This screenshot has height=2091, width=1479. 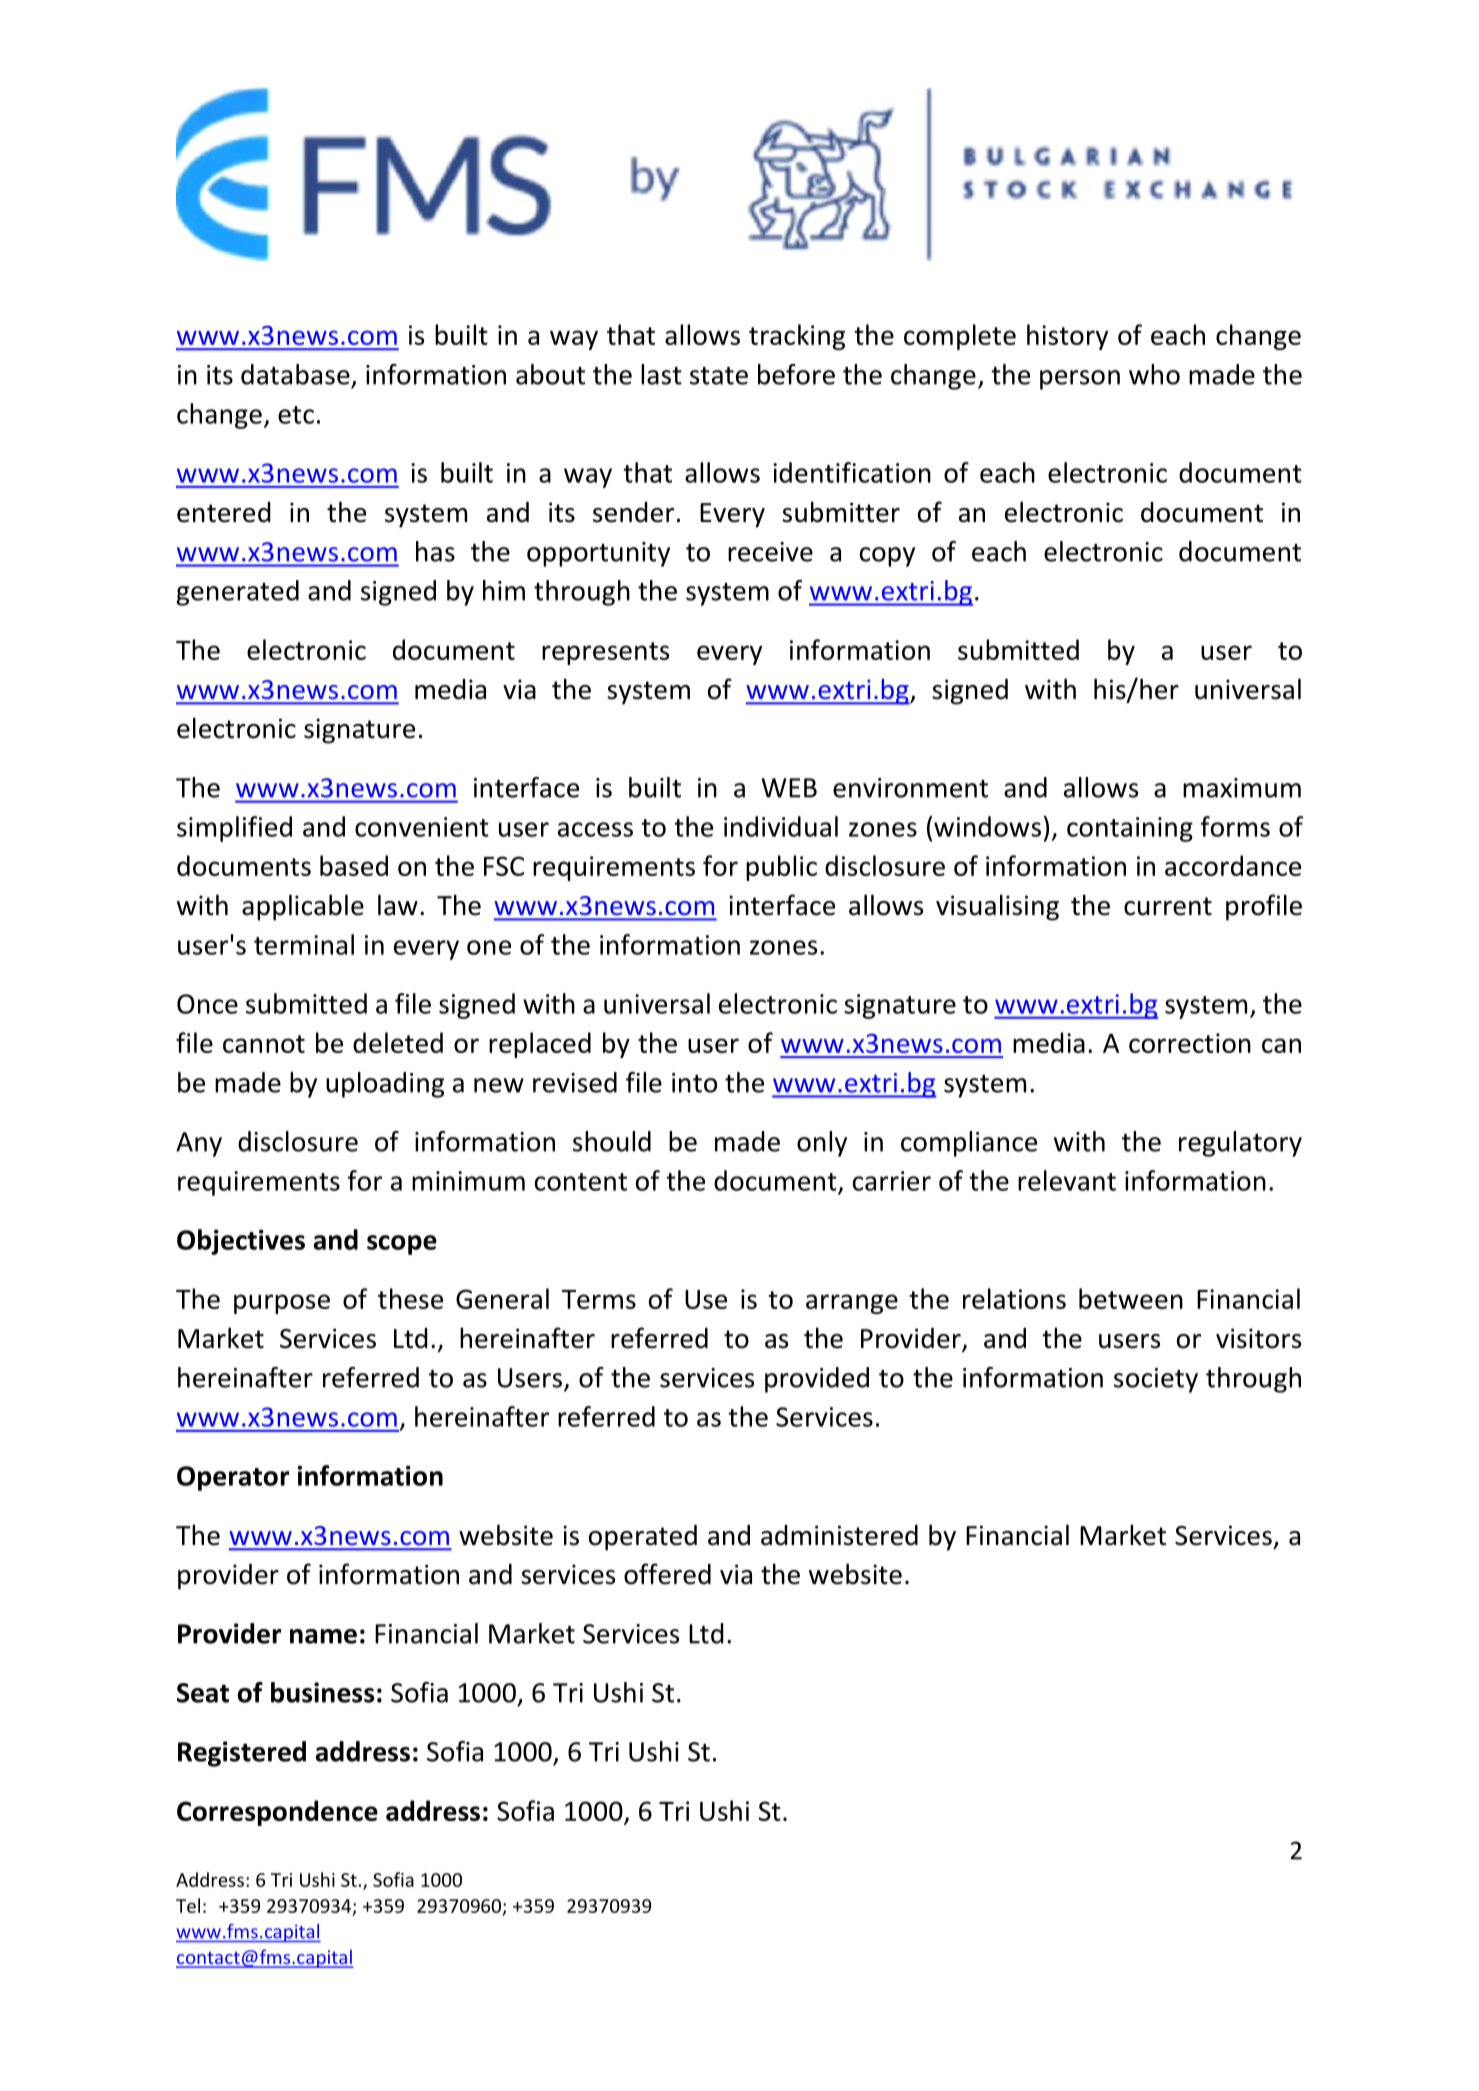 I want to click on relevant, so click(x=1067, y=1180).
